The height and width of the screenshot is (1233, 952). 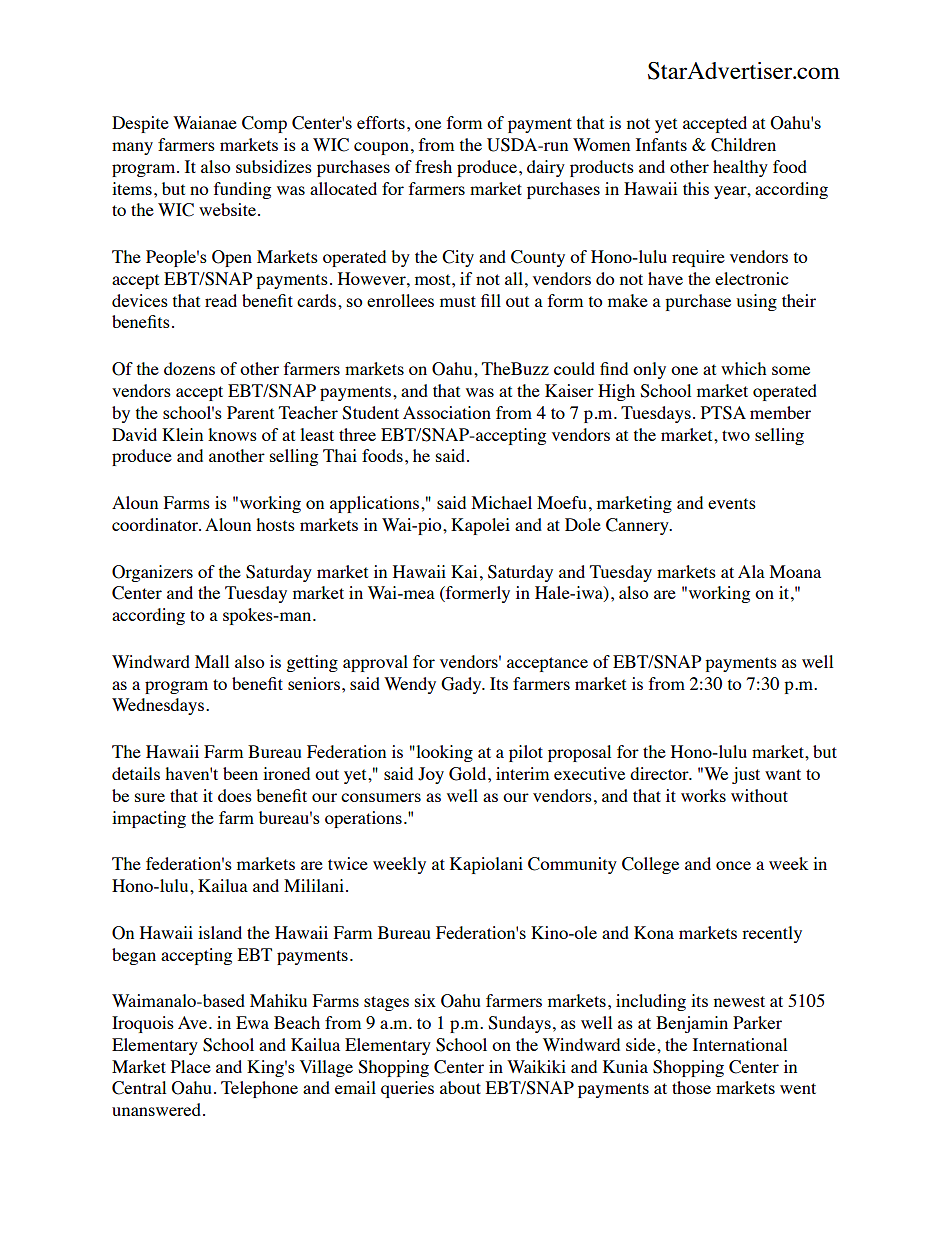 What do you see at coordinates (410, 685) in the screenshot?
I see `Wendy` at bounding box center [410, 685].
